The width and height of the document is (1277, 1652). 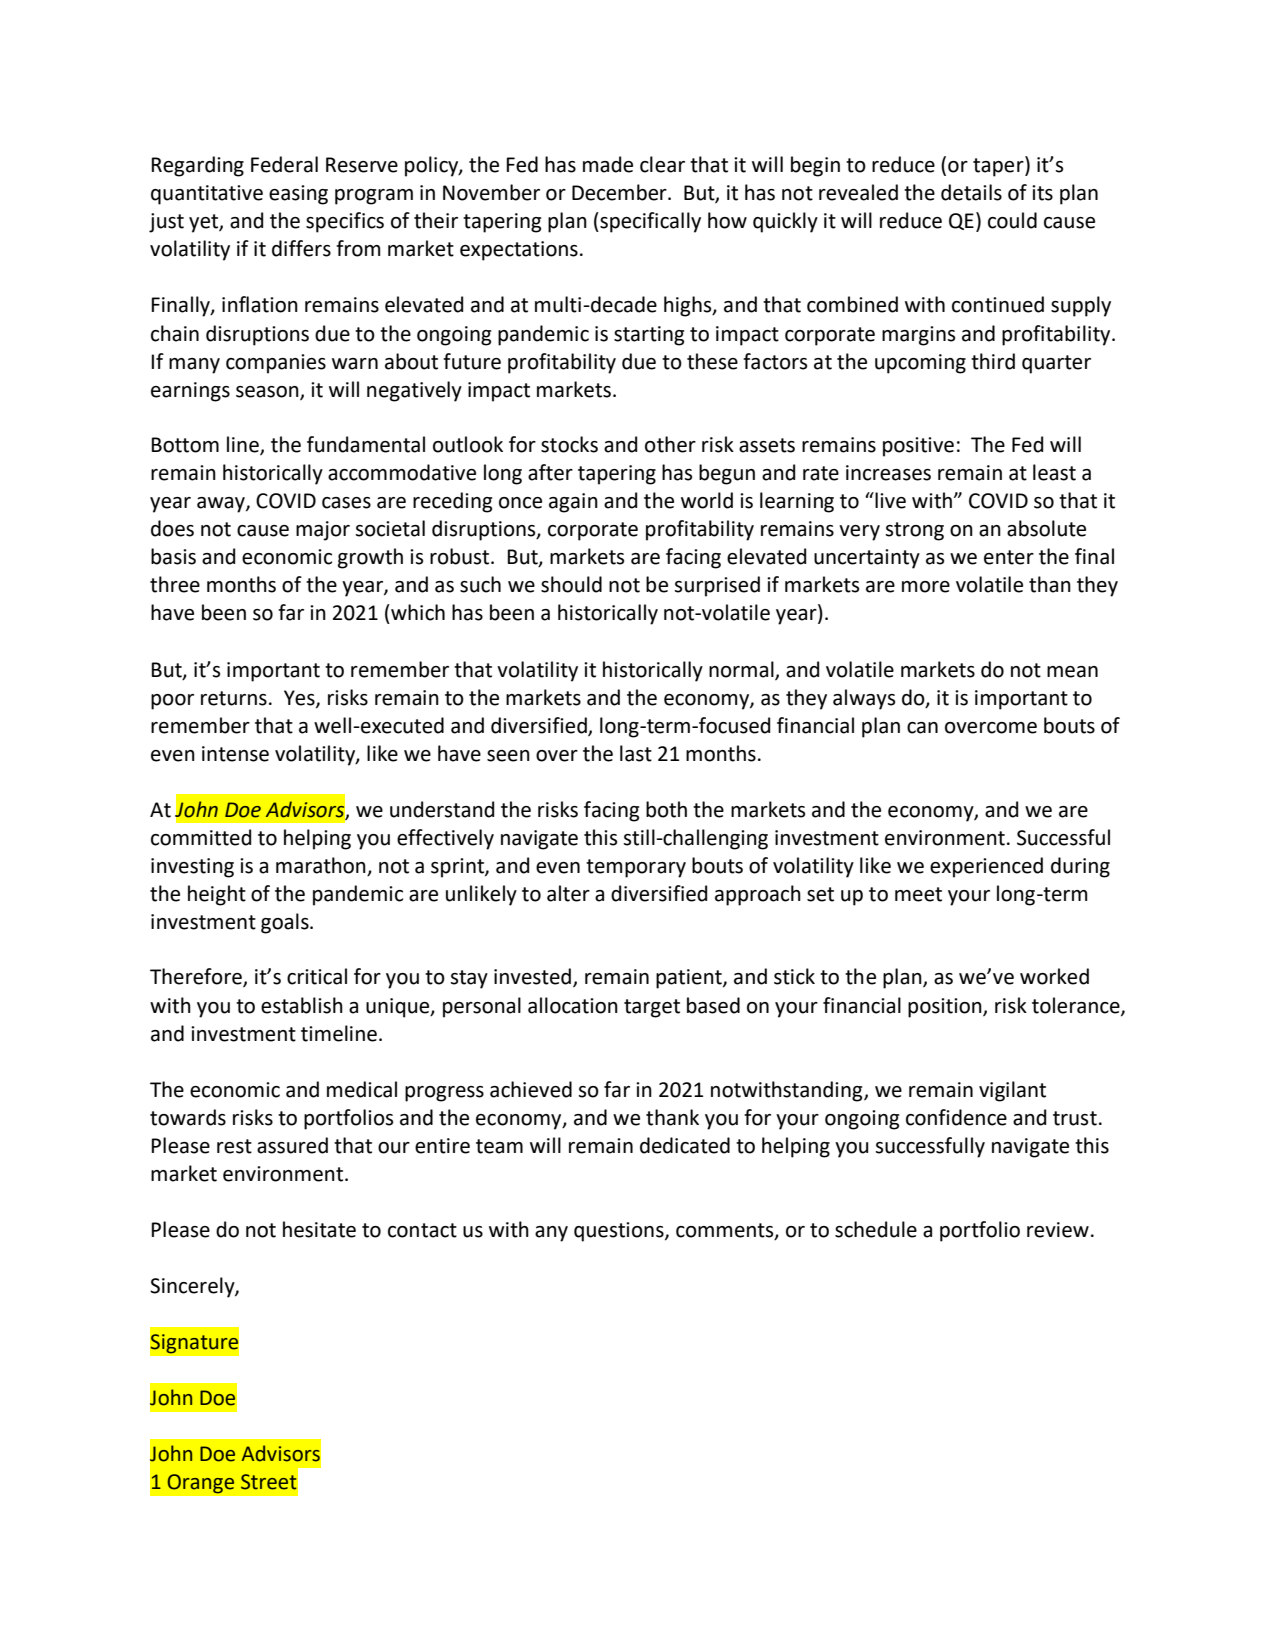 I want to click on December, so click(x=620, y=192).
